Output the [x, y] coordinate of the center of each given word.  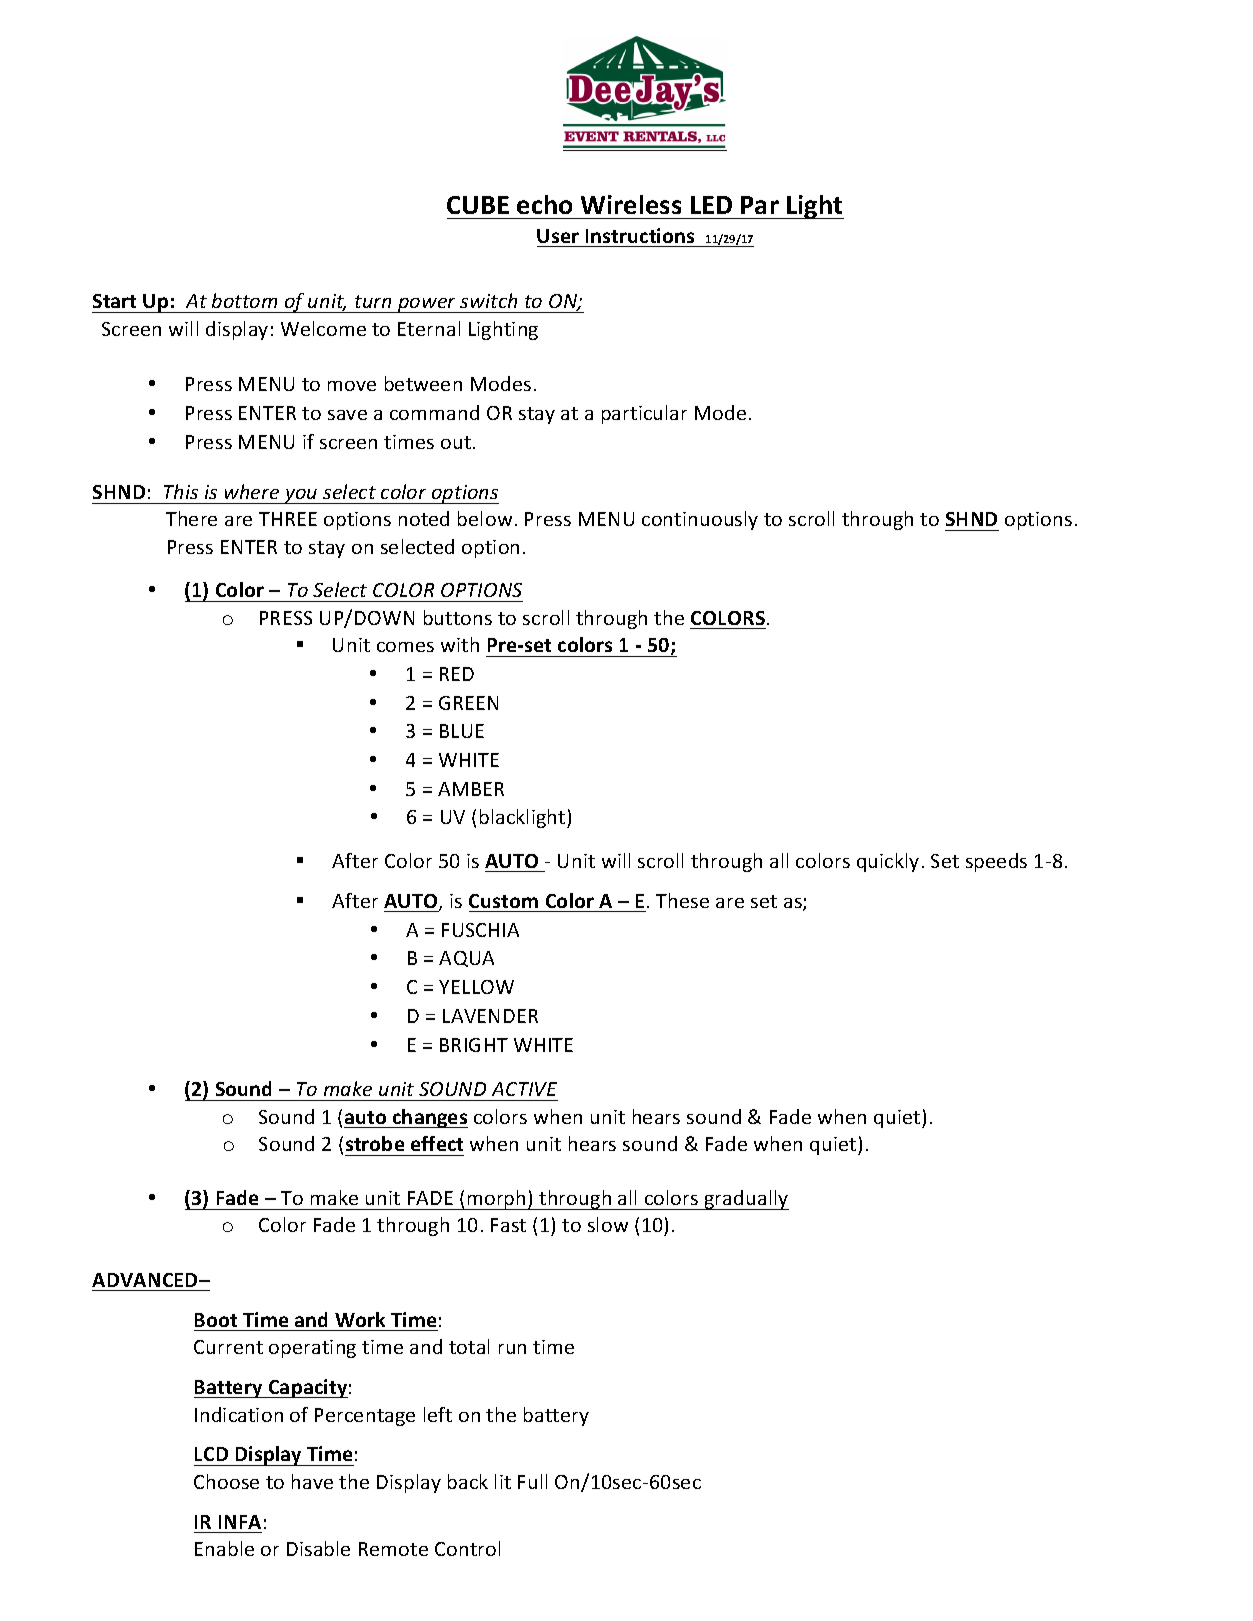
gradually [745, 1200]
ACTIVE [524, 1089]
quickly [888, 862]
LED [711, 205]
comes [405, 647]
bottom [244, 300]
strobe [375, 1143]
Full [532, 1481]
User [558, 236]
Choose [226, 1481]
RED [457, 674]
